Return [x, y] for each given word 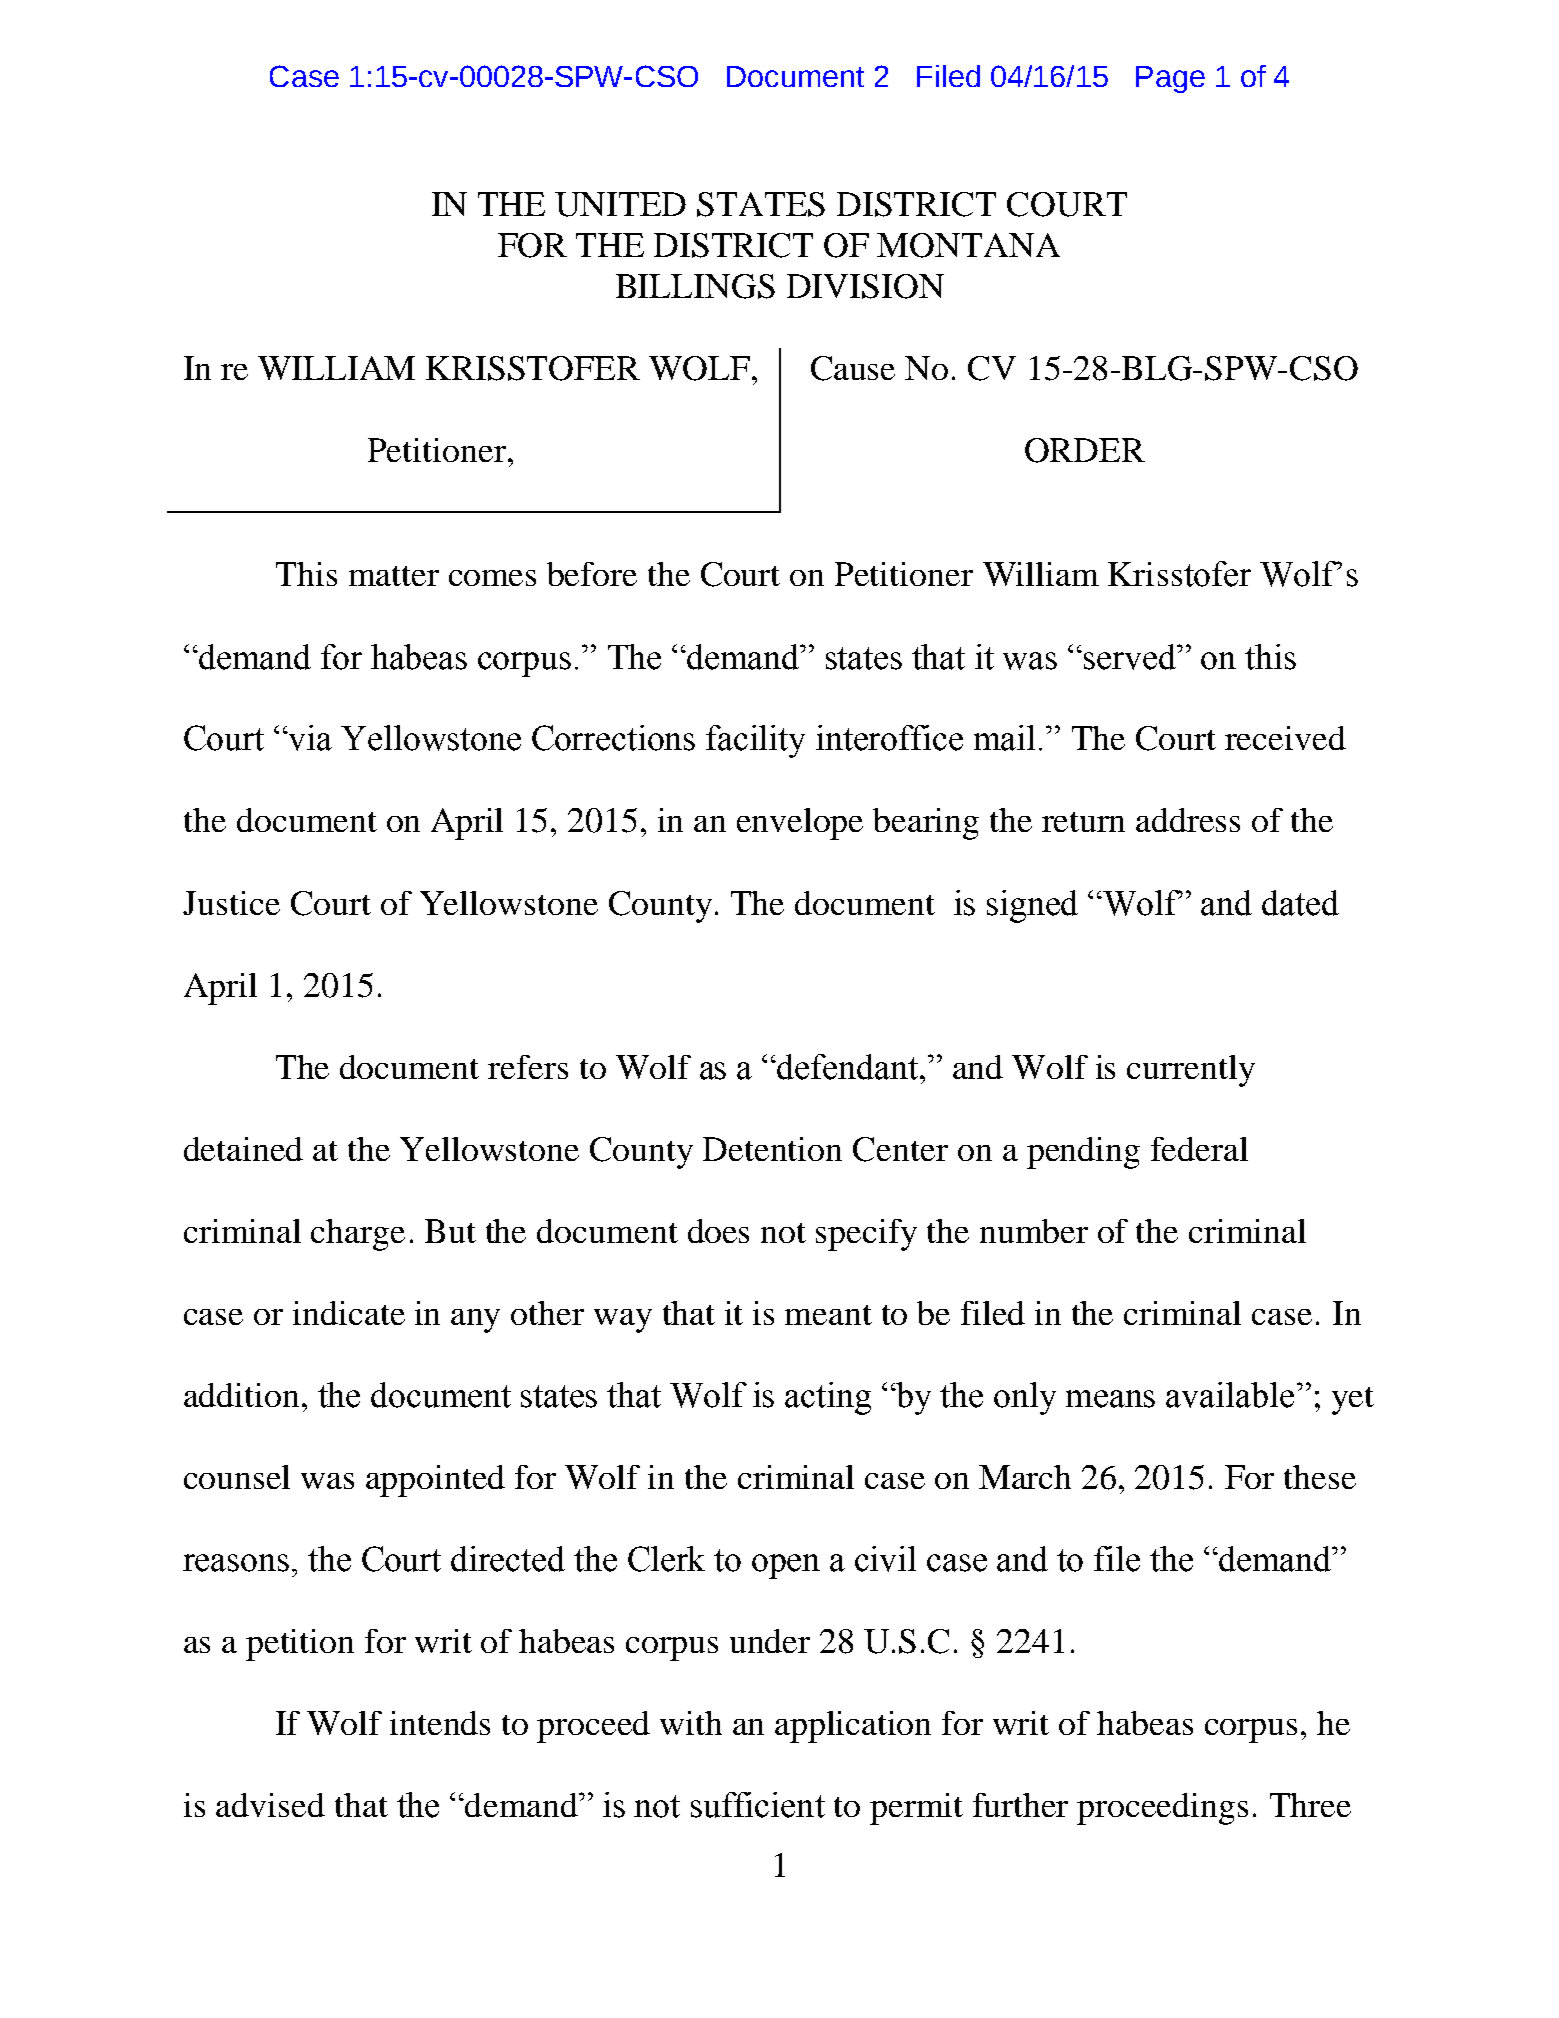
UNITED [620, 204]
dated [1300, 903]
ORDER [1085, 450]
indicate [349, 1313]
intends [440, 1723]
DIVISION [865, 286]
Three [1310, 1805]
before [592, 574]
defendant [849, 1067]
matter [394, 576]
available [1230, 1395]
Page [1170, 79]
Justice [231, 903]
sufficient [758, 1805]
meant [828, 1315]
